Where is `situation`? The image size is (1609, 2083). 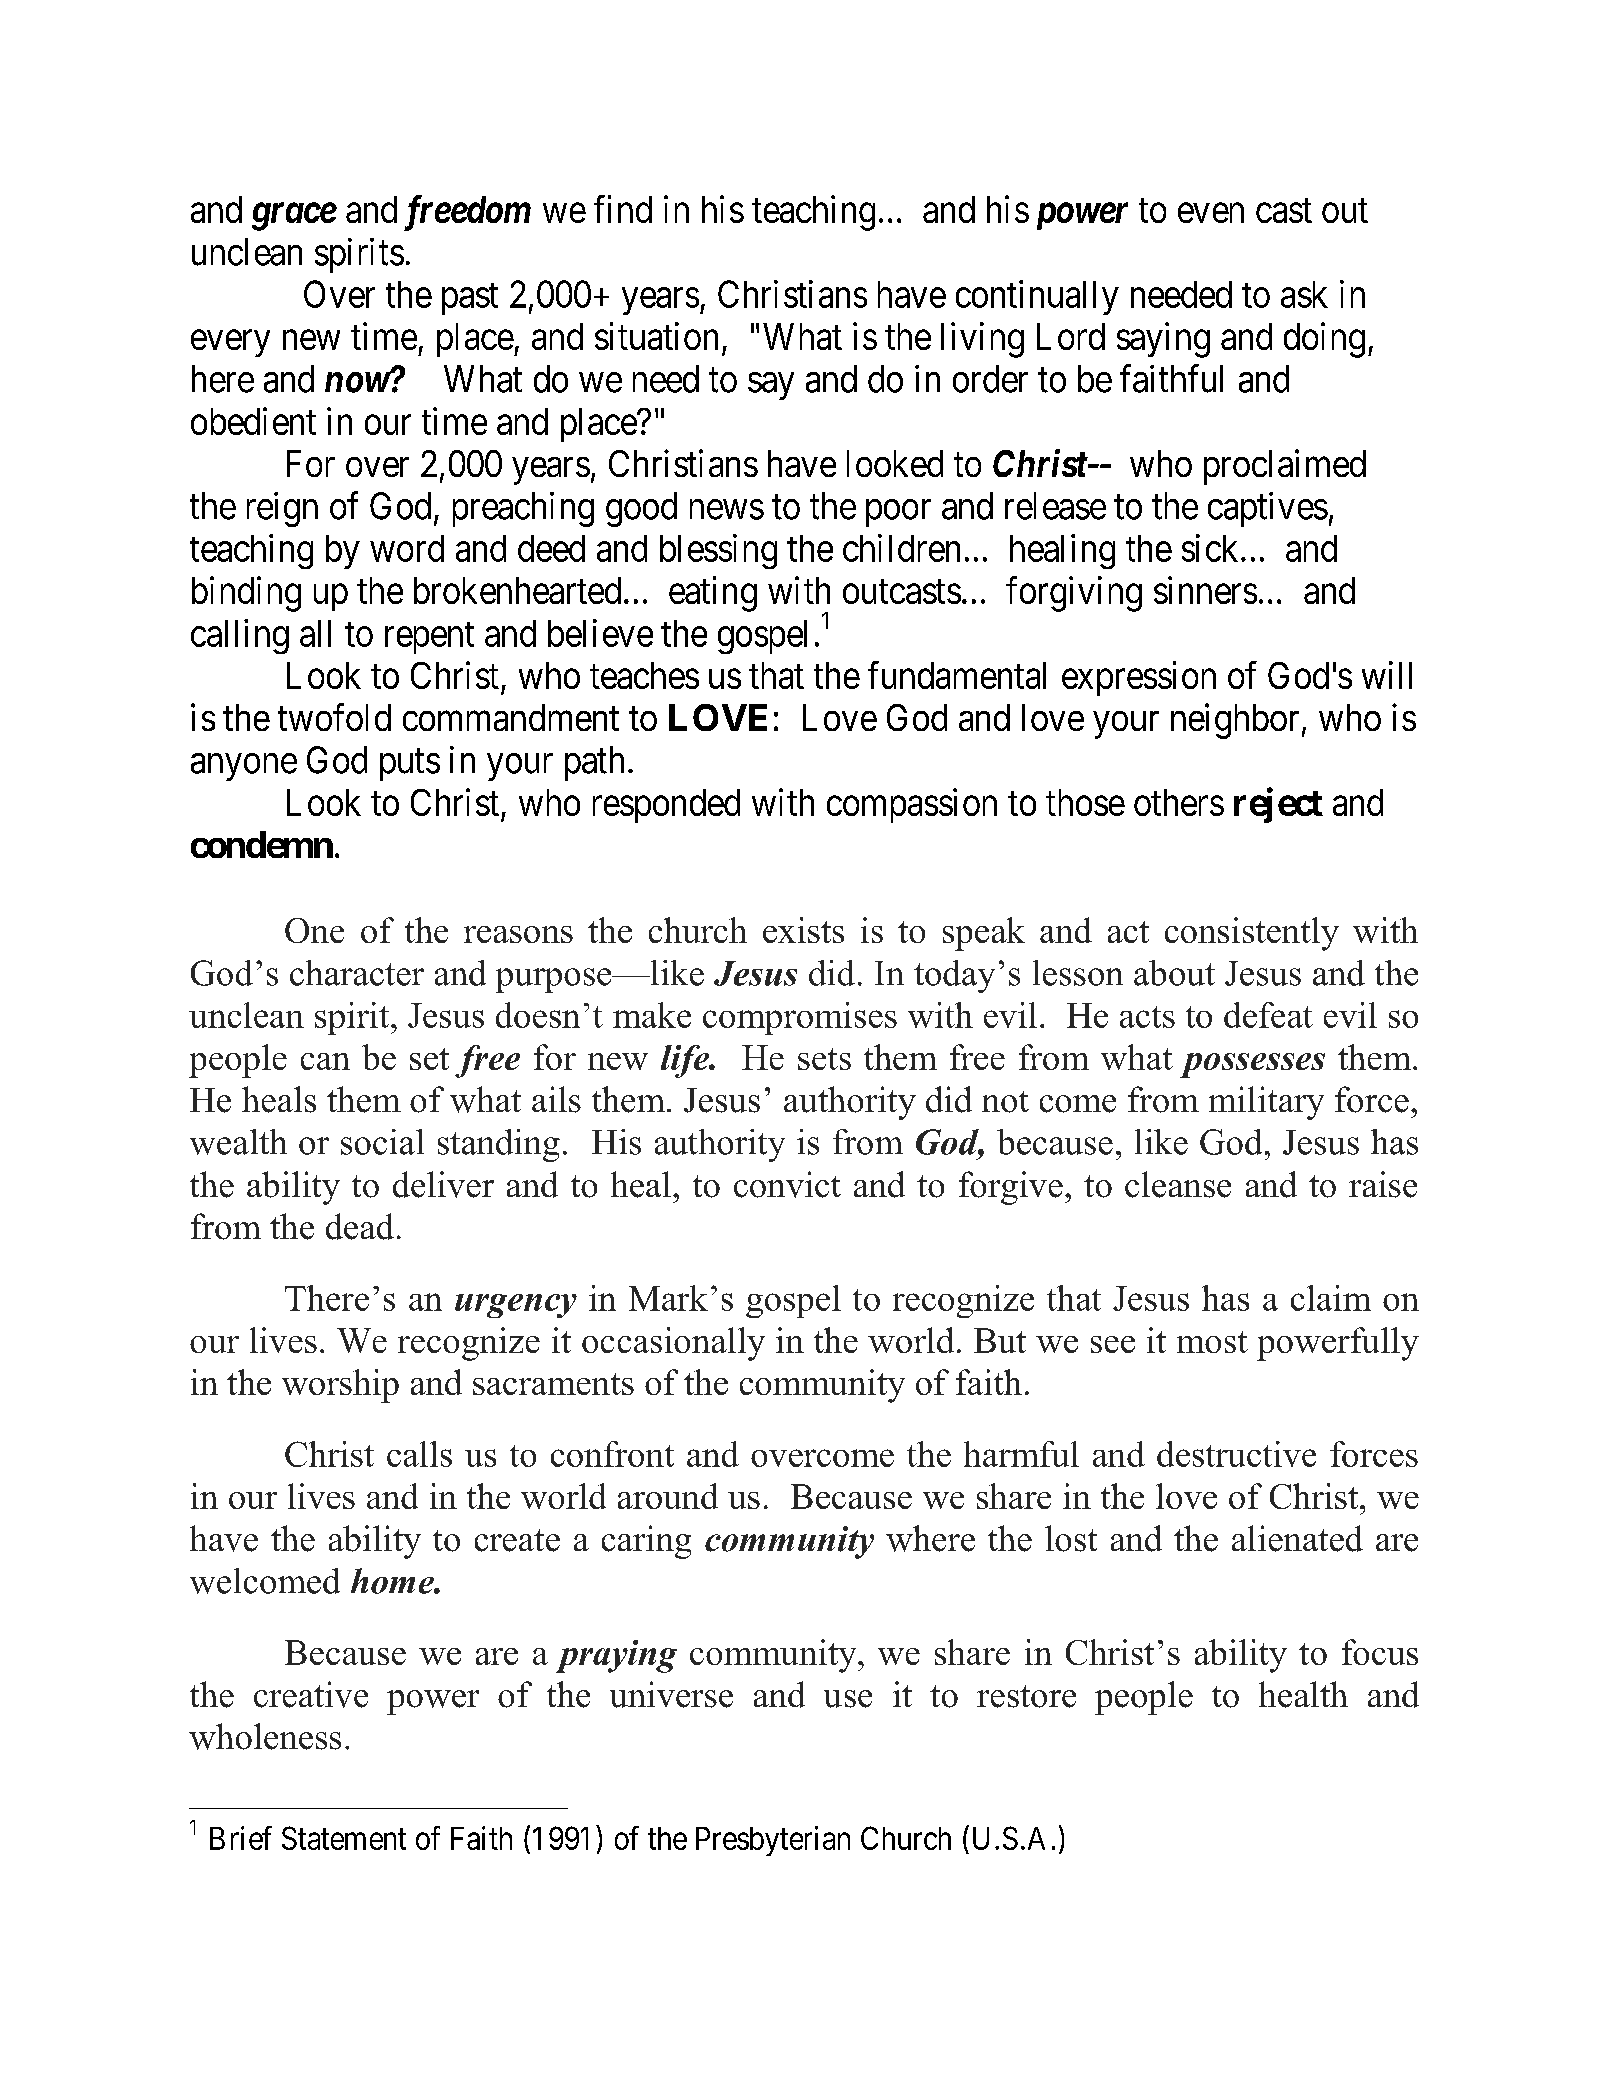 situation is located at coordinates (656, 336).
